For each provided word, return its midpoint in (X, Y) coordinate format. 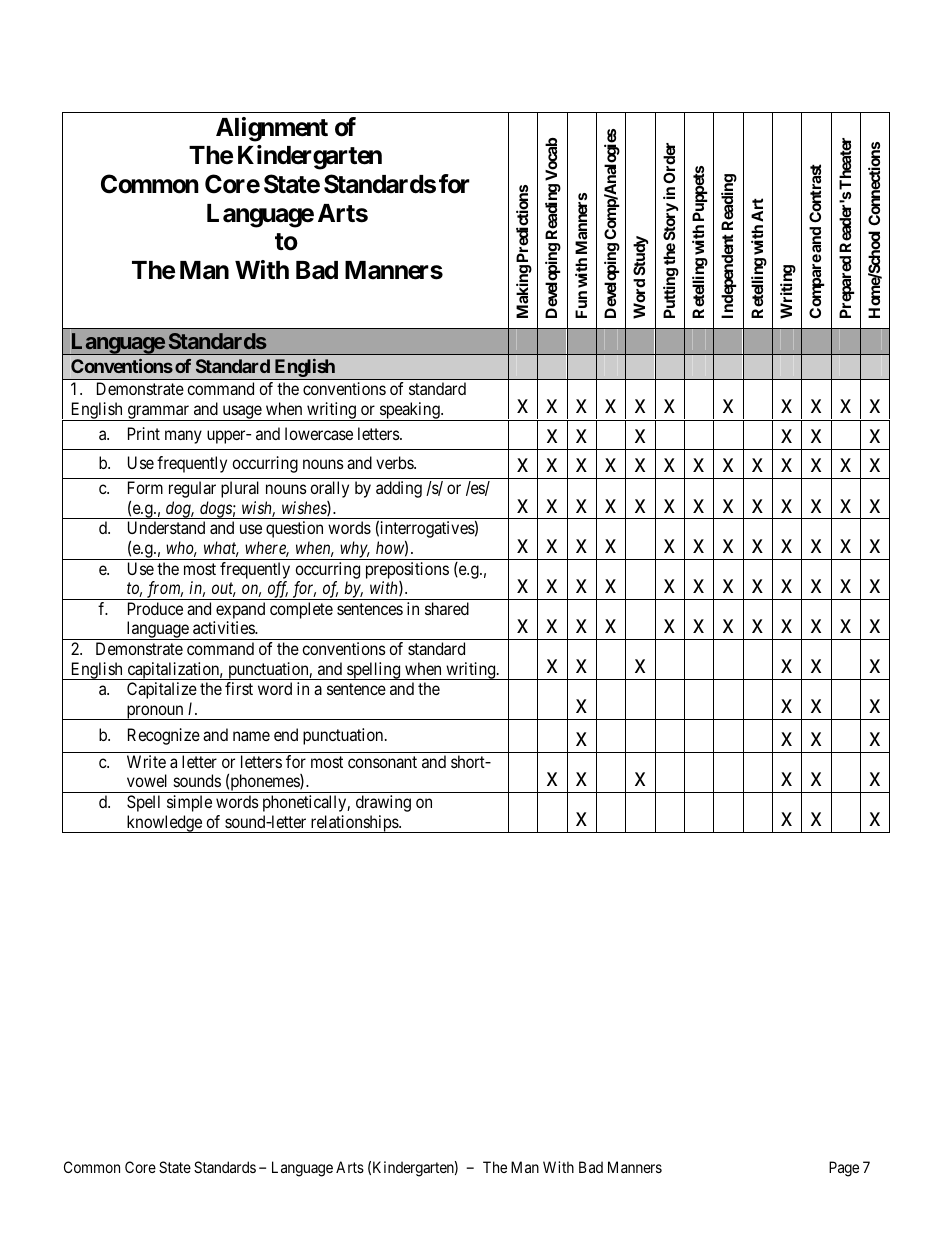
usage (241, 413)
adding (399, 489)
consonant (382, 762)
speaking (410, 411)
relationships (354, 824)
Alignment (272, 129)
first (239, 688)
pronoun (155, 712)
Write (146, 761)
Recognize (164, 736)
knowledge (164, 824)
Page (844, 1169)
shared (447, 608)
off (277, 590)
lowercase (319, 433)
